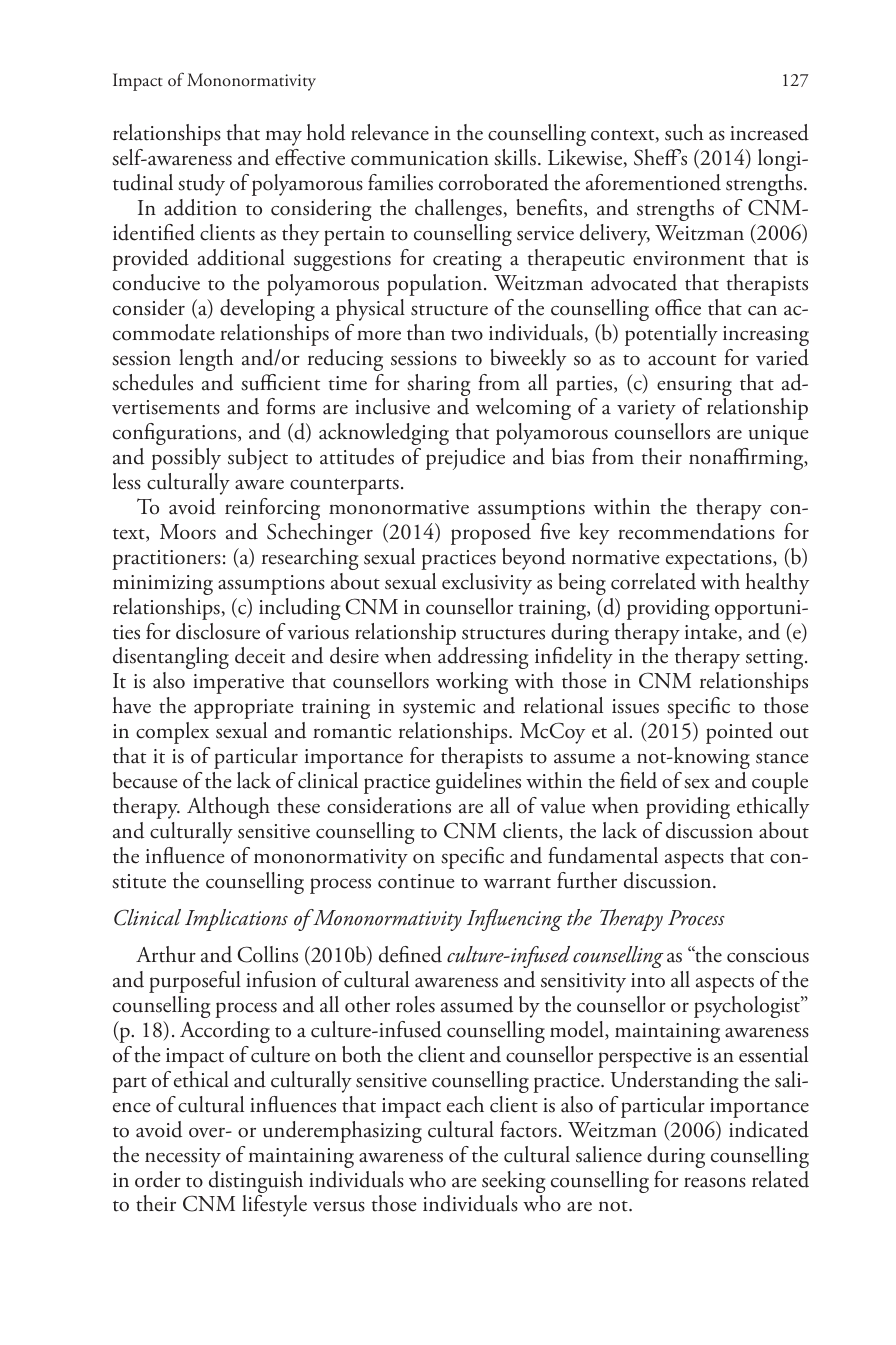  What do you see at coordinates (696, 531) in the image?
I see `recommendations` at bounding box center [696, 531].
